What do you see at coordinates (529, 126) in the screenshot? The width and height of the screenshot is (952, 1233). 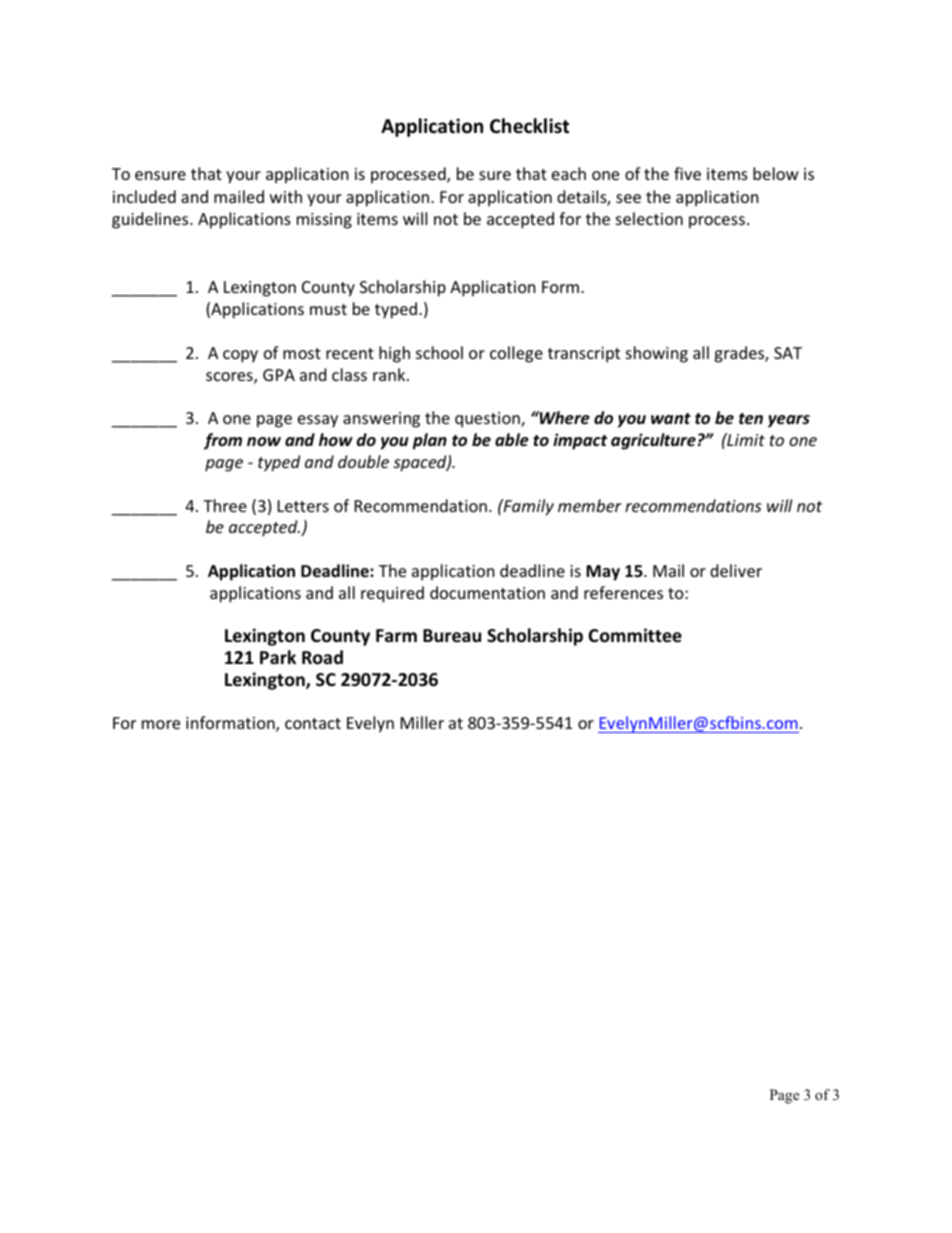 I see `Checklist` at bounding box center [529, 126].
